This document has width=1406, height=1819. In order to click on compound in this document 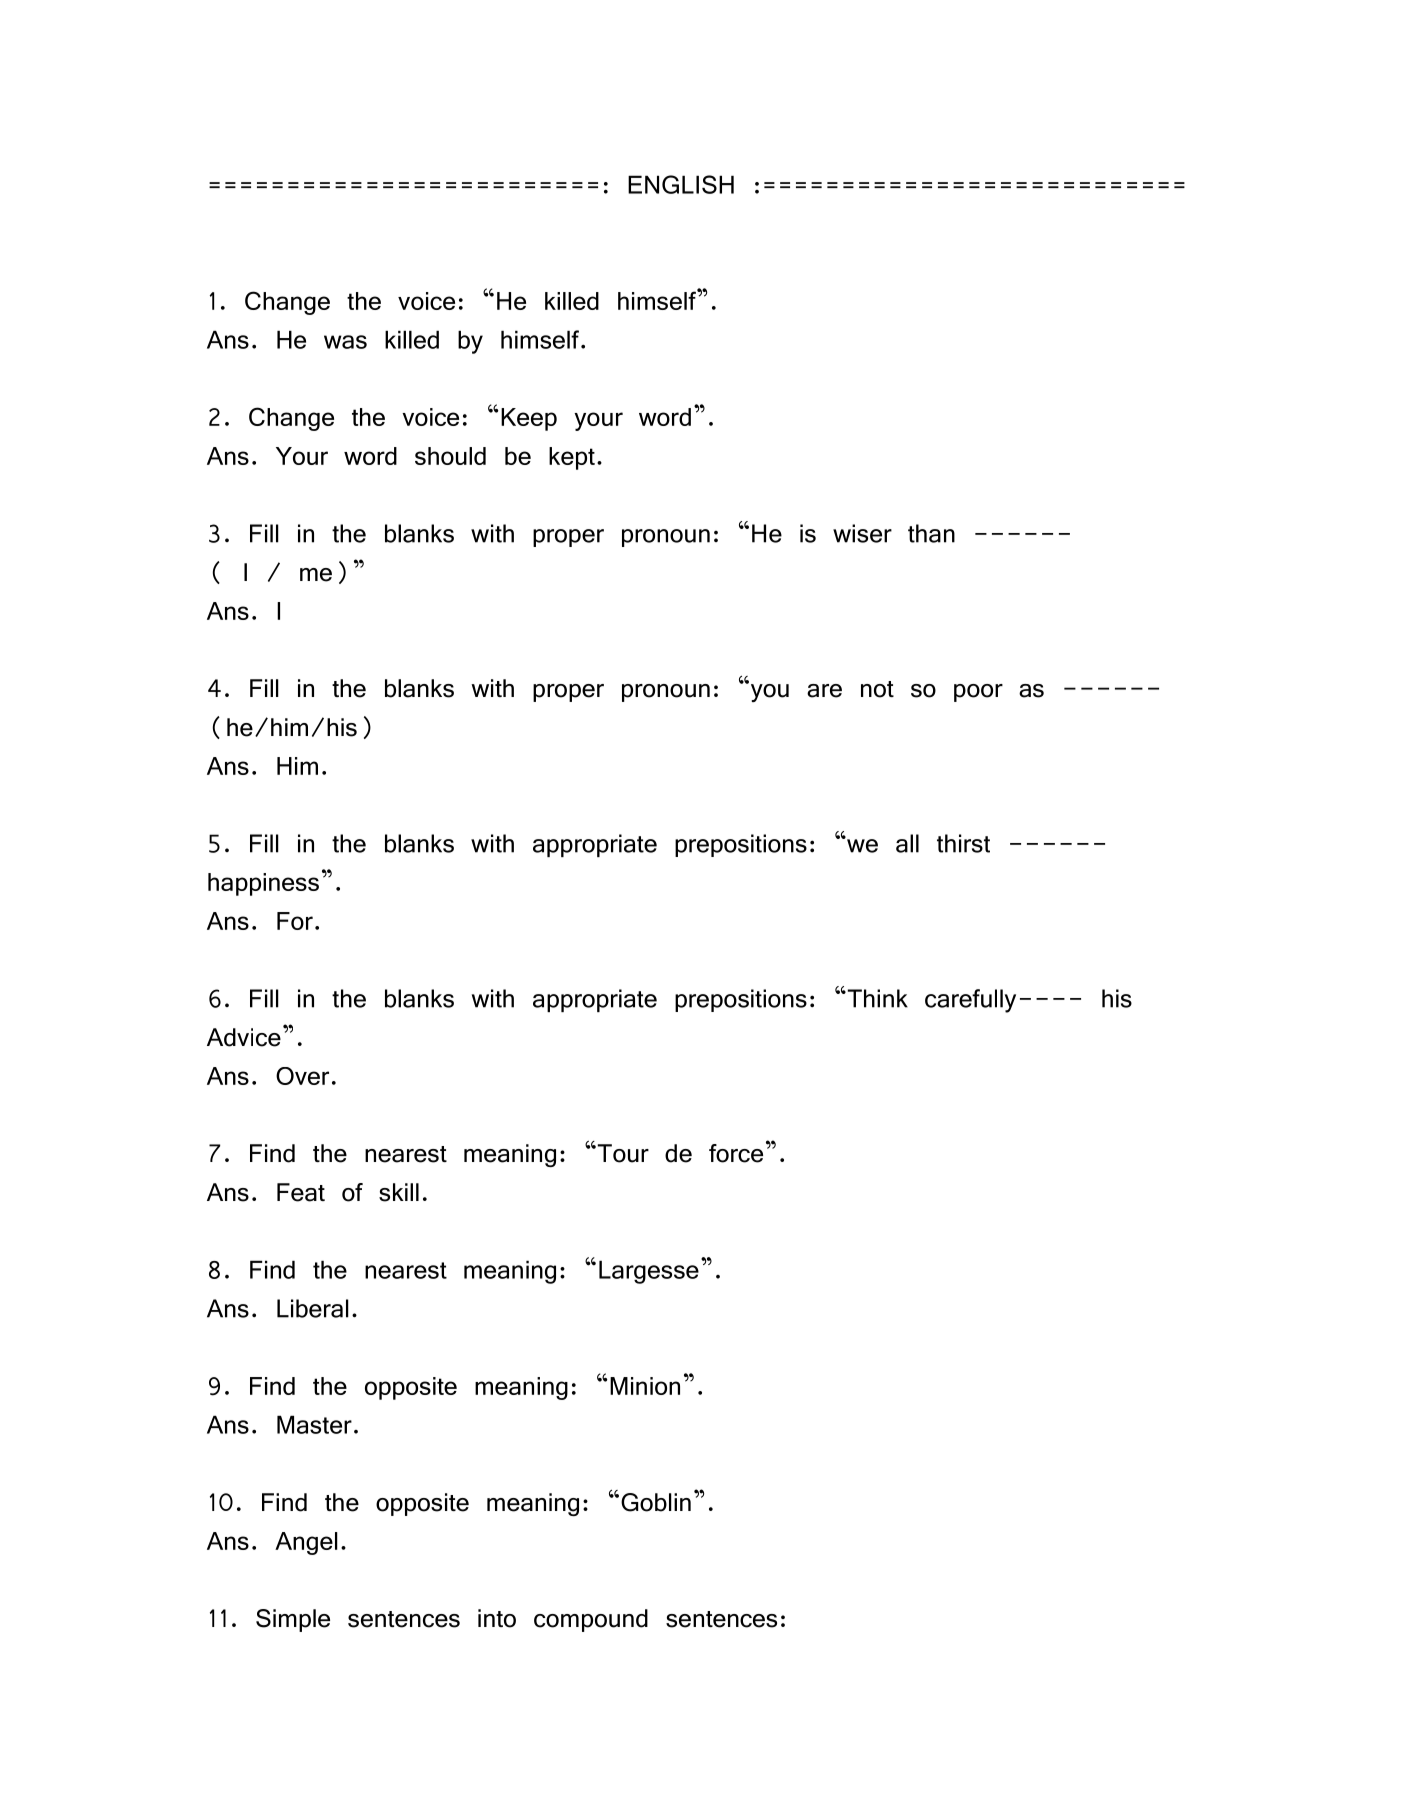, I will do `click(591, 1620)`.
